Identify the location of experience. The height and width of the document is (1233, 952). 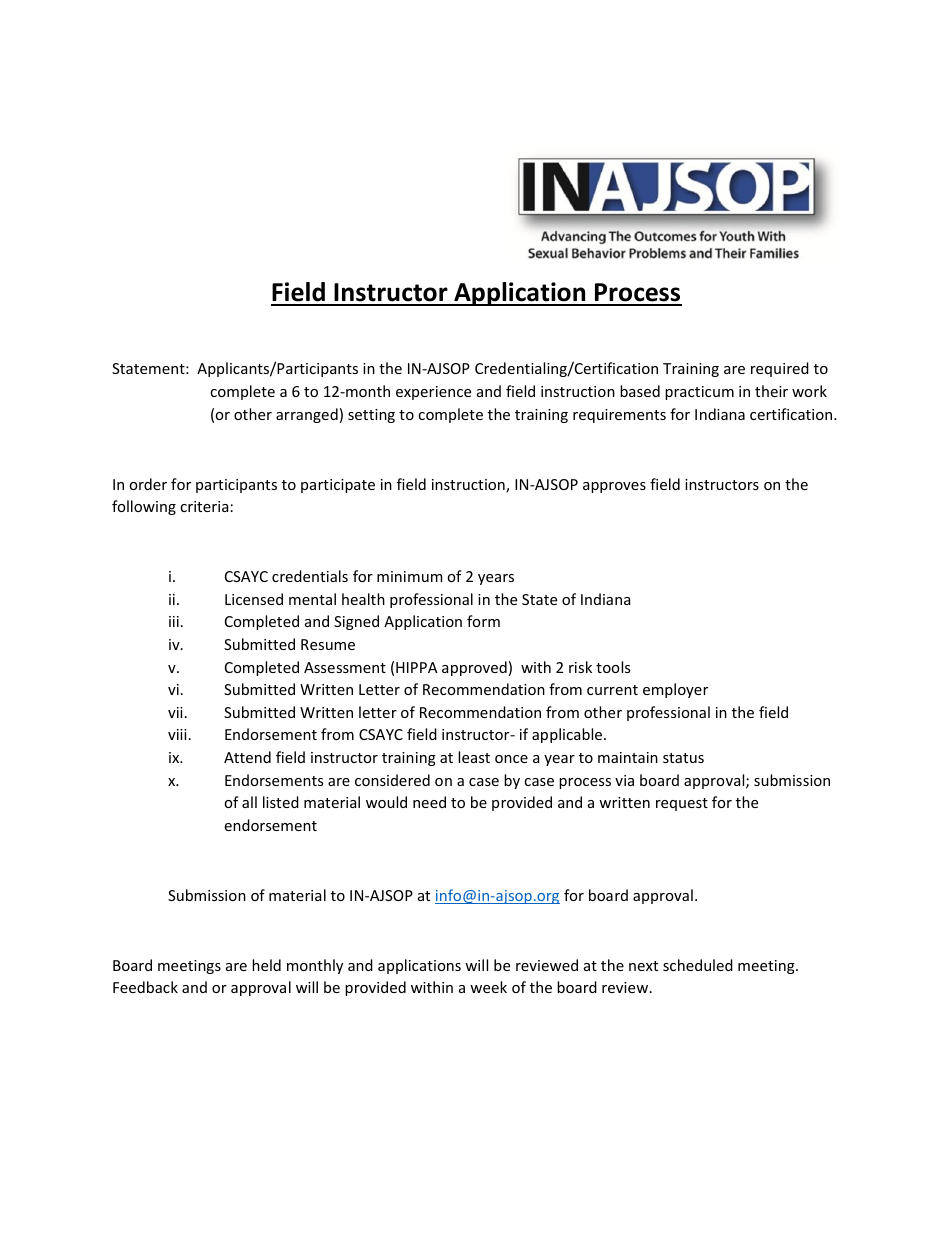
(433, 393).
